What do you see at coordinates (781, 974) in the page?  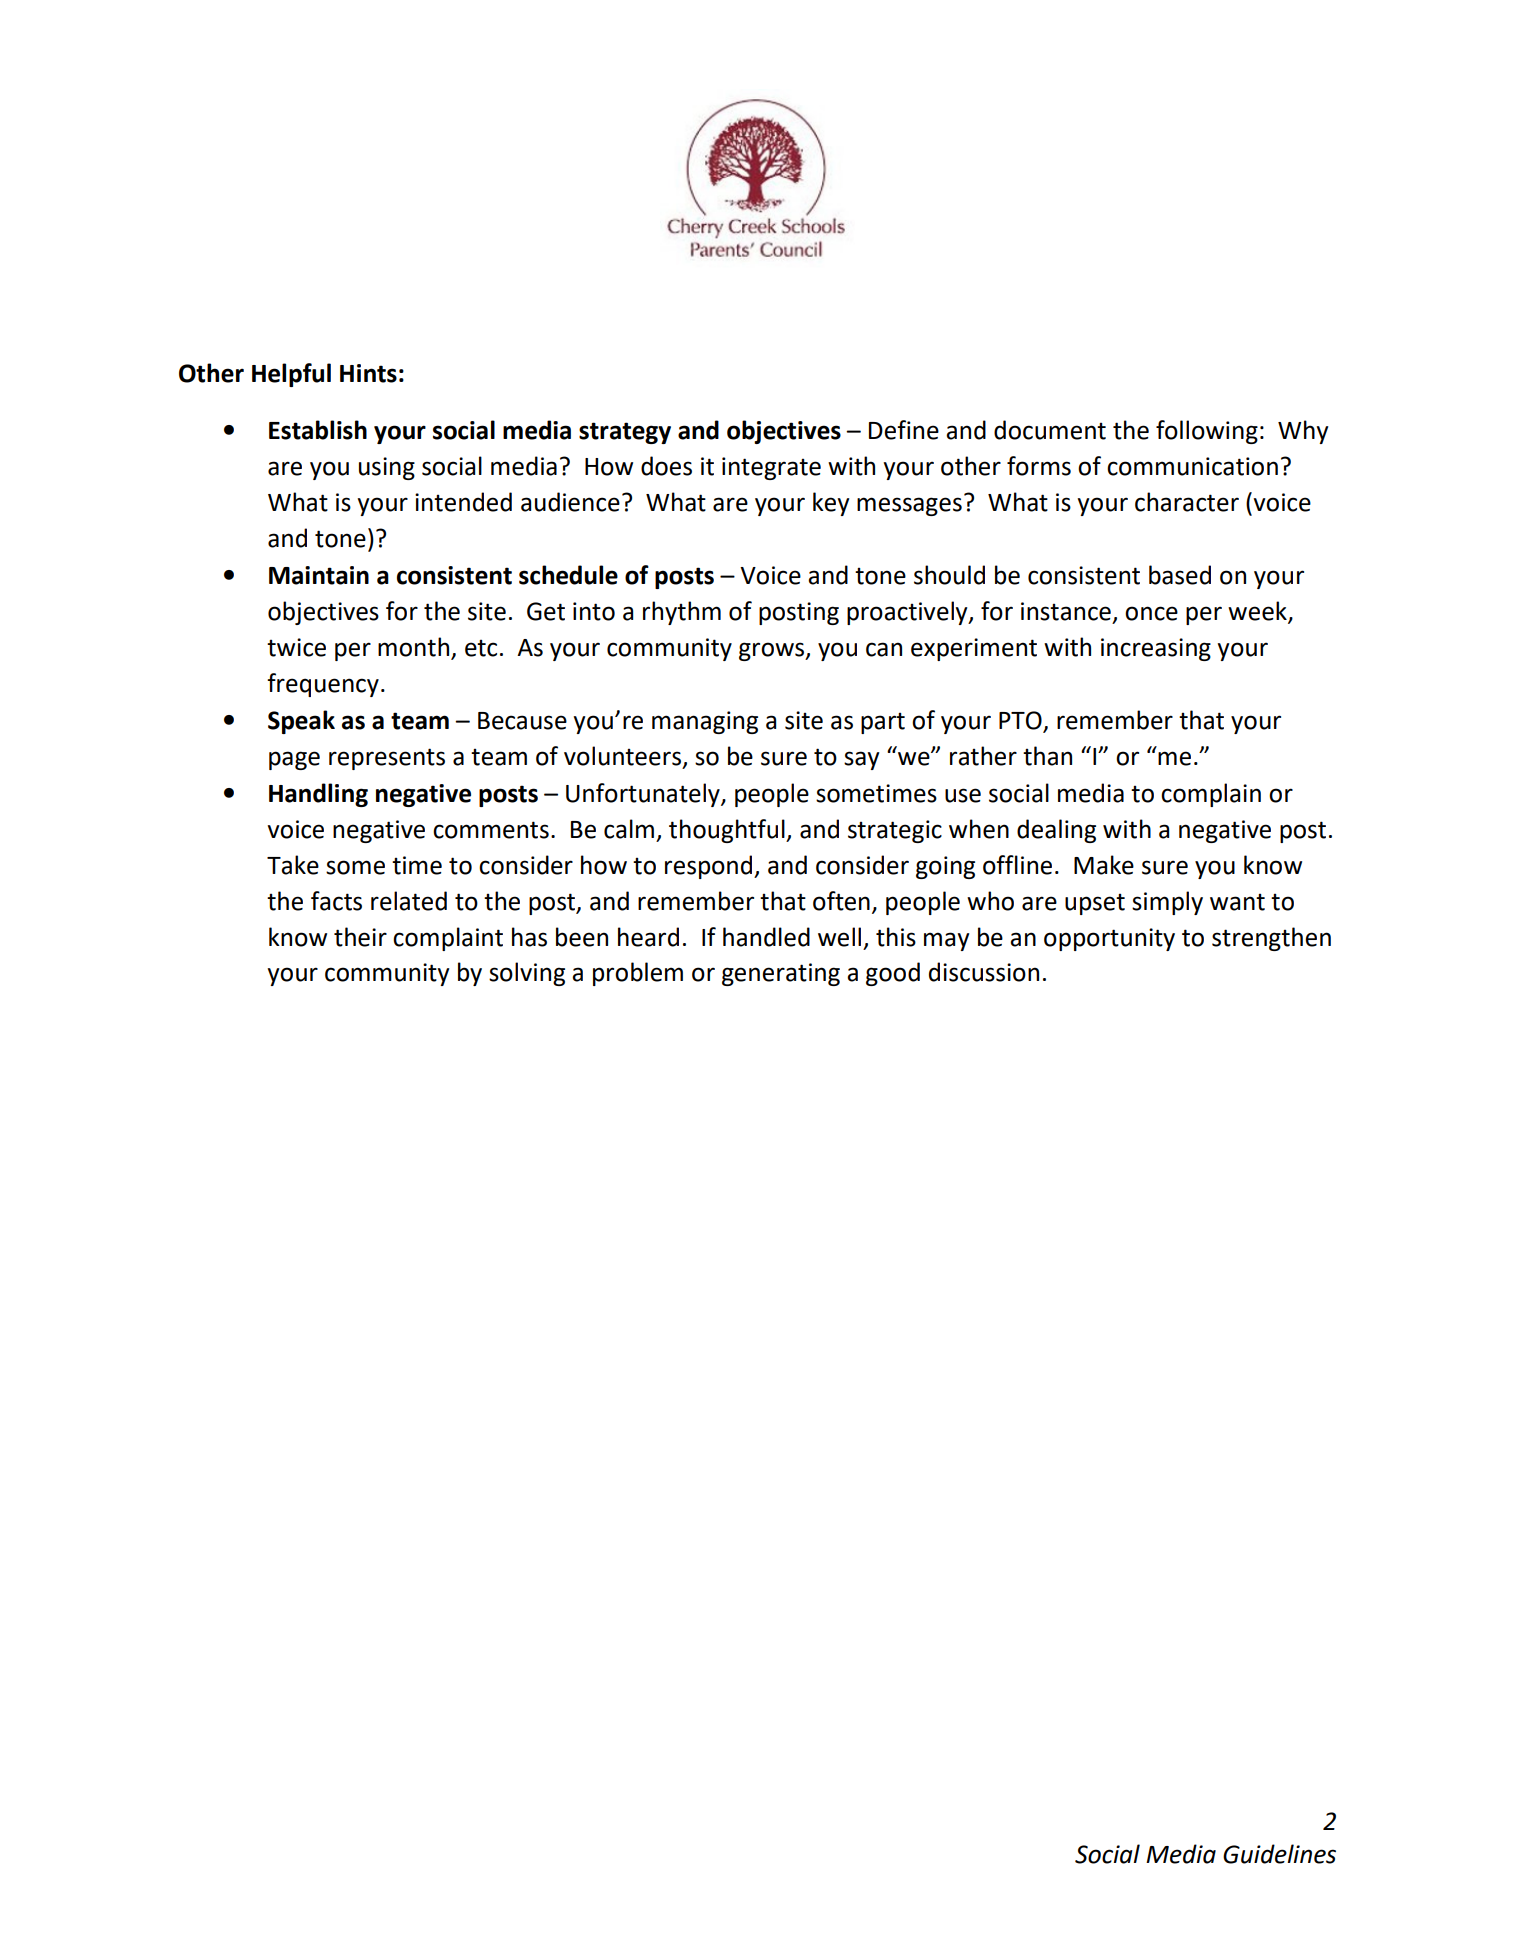 I see `generating` at bounding box center [781, 974].
